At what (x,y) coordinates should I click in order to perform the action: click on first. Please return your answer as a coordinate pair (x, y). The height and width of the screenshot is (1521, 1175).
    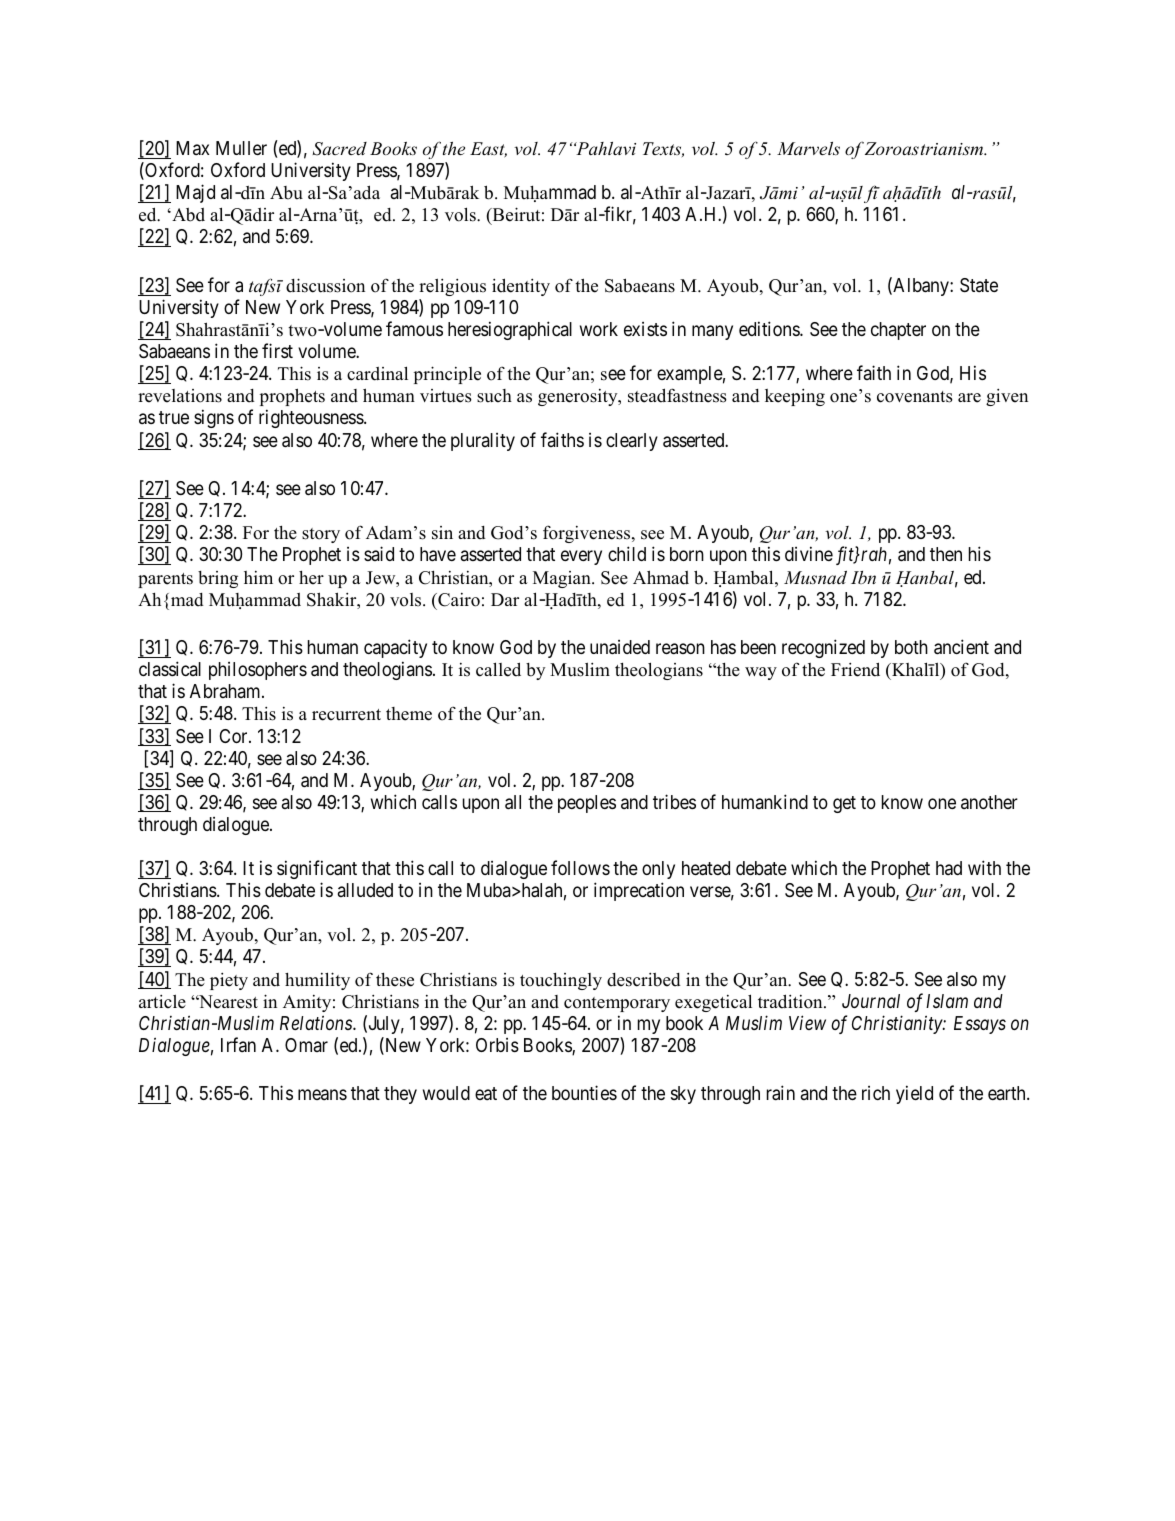
    Looking at the image, I should click on (277, 350).
